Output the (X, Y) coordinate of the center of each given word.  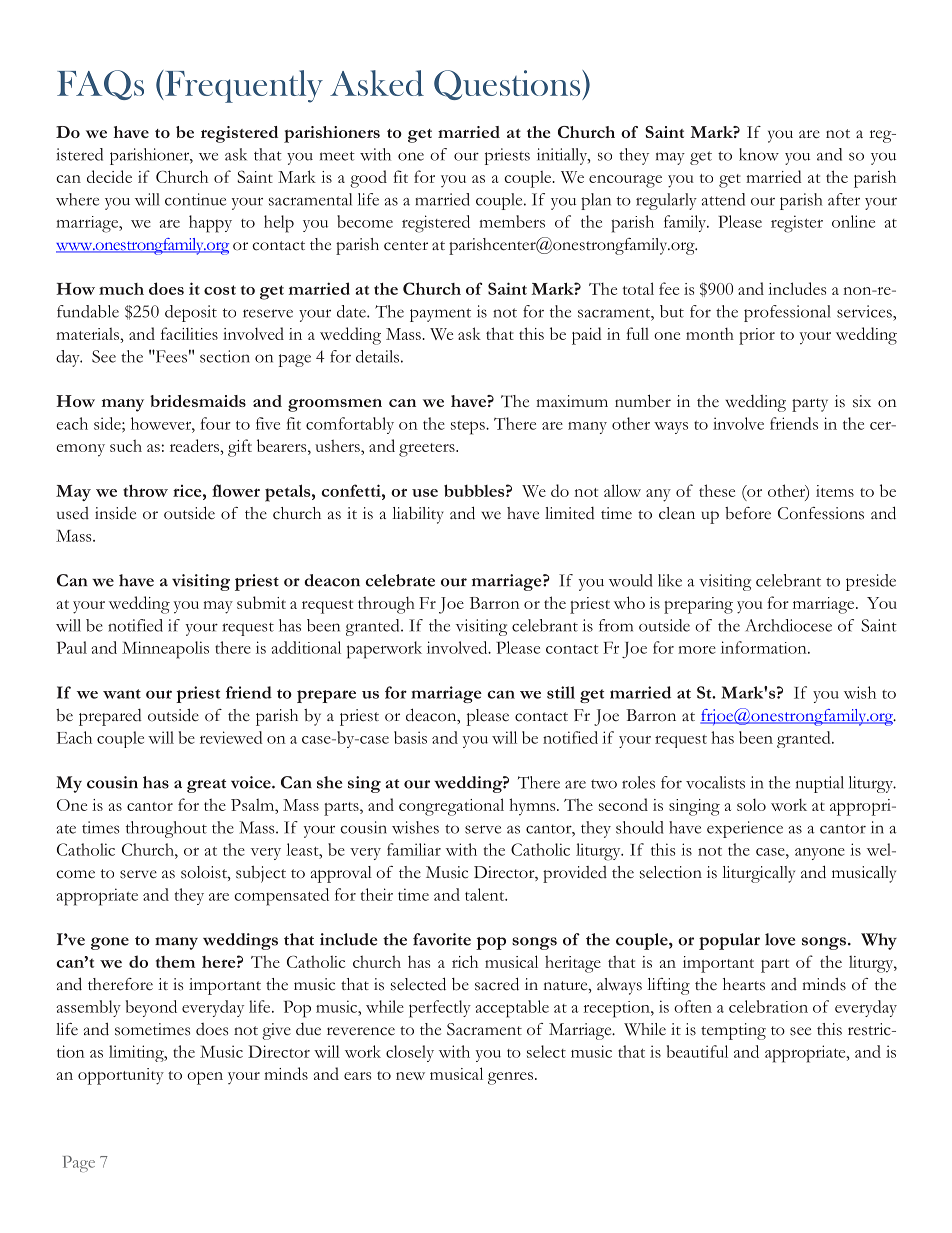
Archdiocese (789, 625)
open (205, 1078)
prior (757, 336)
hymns (533, 807)
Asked (377, 83)
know (759, 154)
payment (440, 315)
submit (261, 602)
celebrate (400, 580)
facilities (189, 333)
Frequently (243, 86)
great (206, 786)
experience (745, 829)
